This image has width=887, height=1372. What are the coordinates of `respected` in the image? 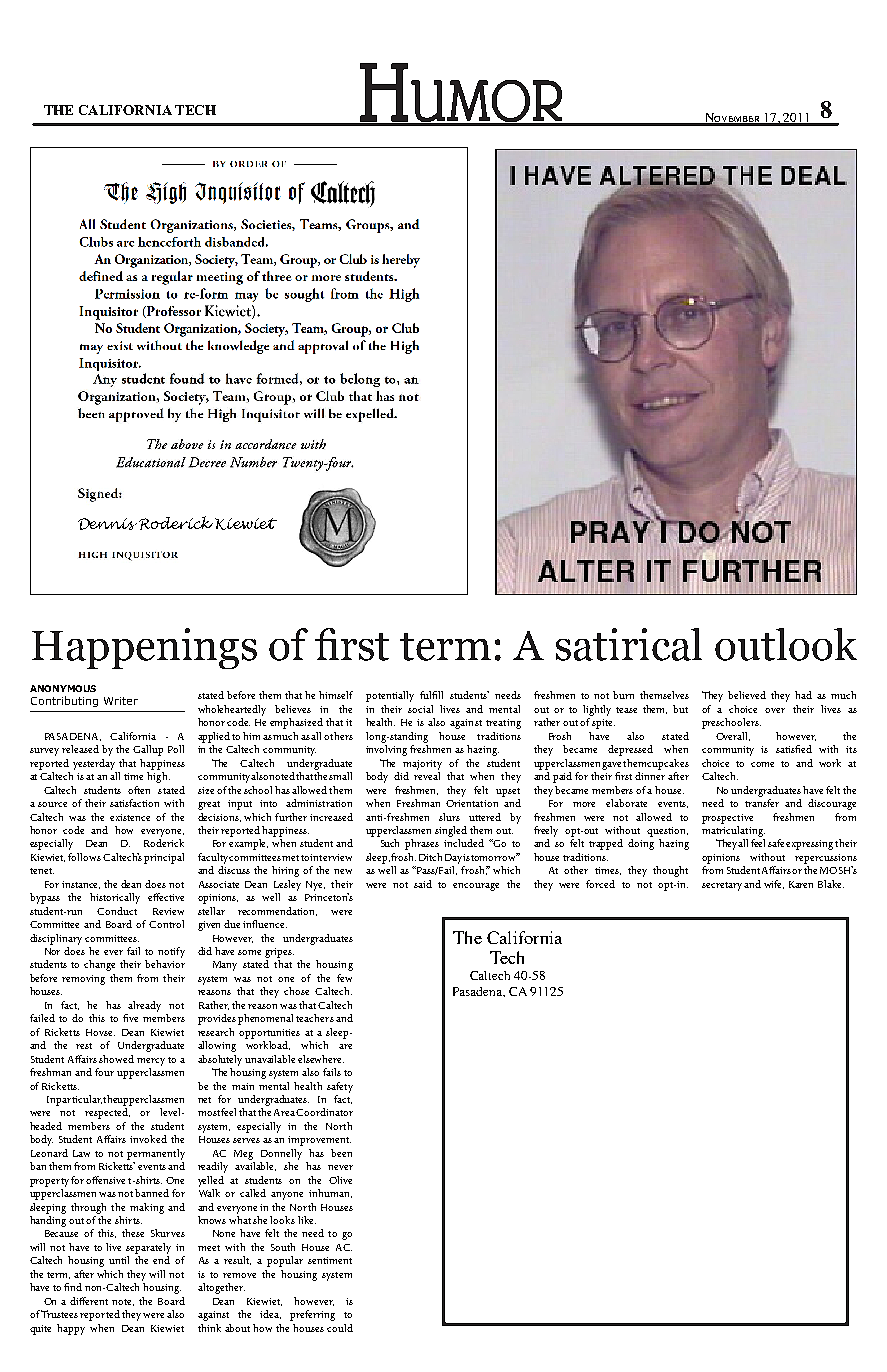 It's located at (107, 1113).
